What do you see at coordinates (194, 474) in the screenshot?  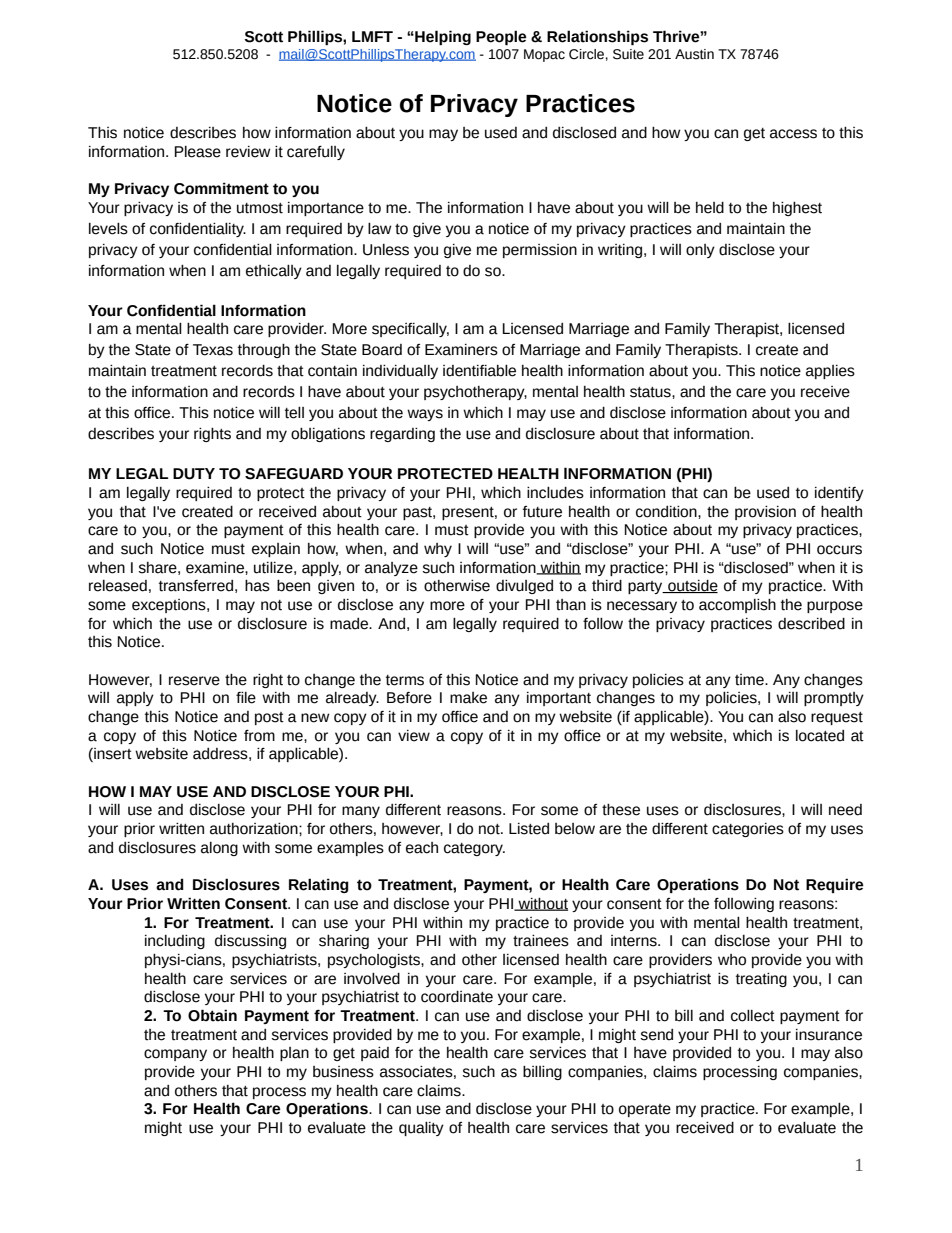 I see `DUTY` at bounding box center [194, 474].
